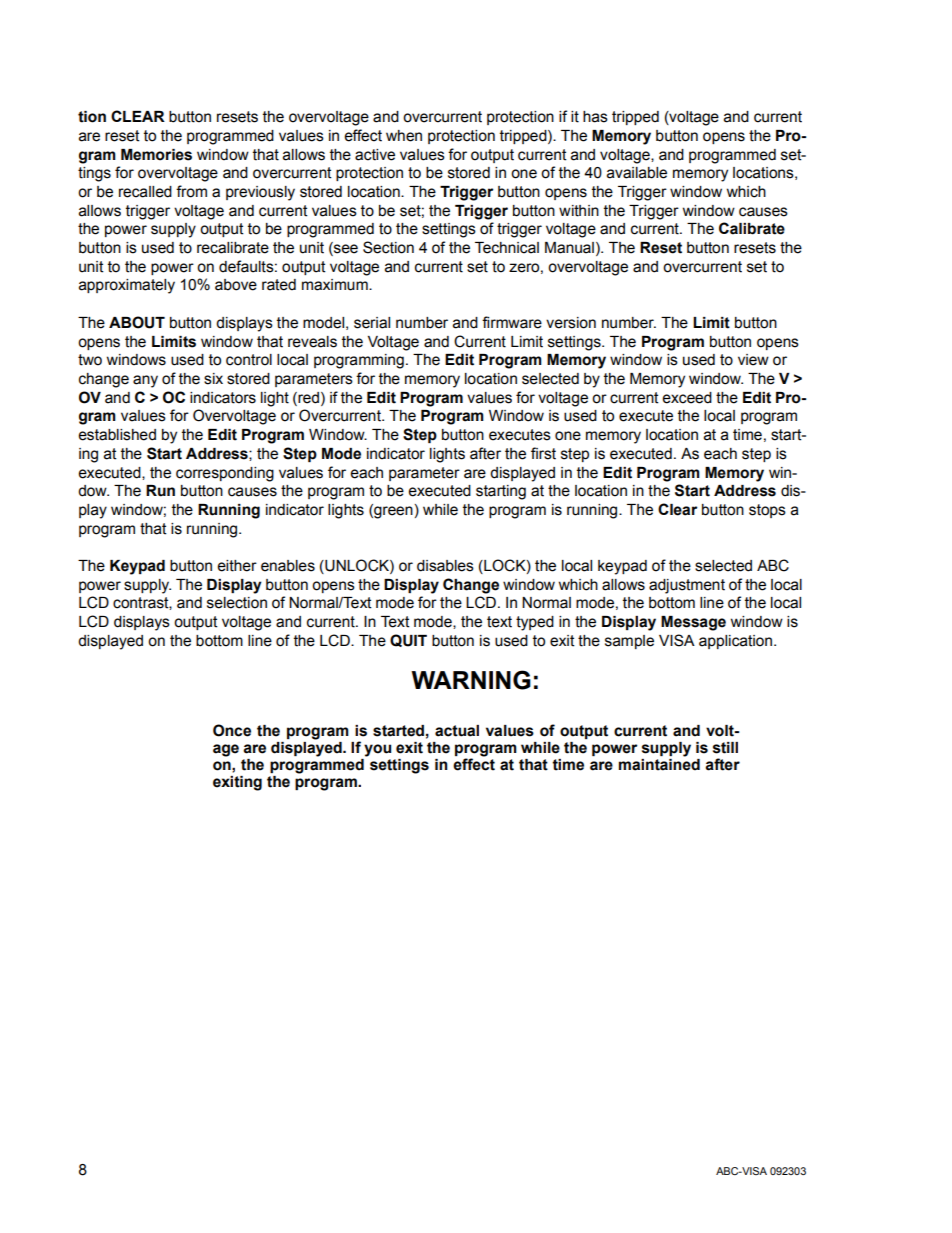 Image resolution: width=952 pixels, height=1233 pixels. I want to click on from, so click(191, 191).
